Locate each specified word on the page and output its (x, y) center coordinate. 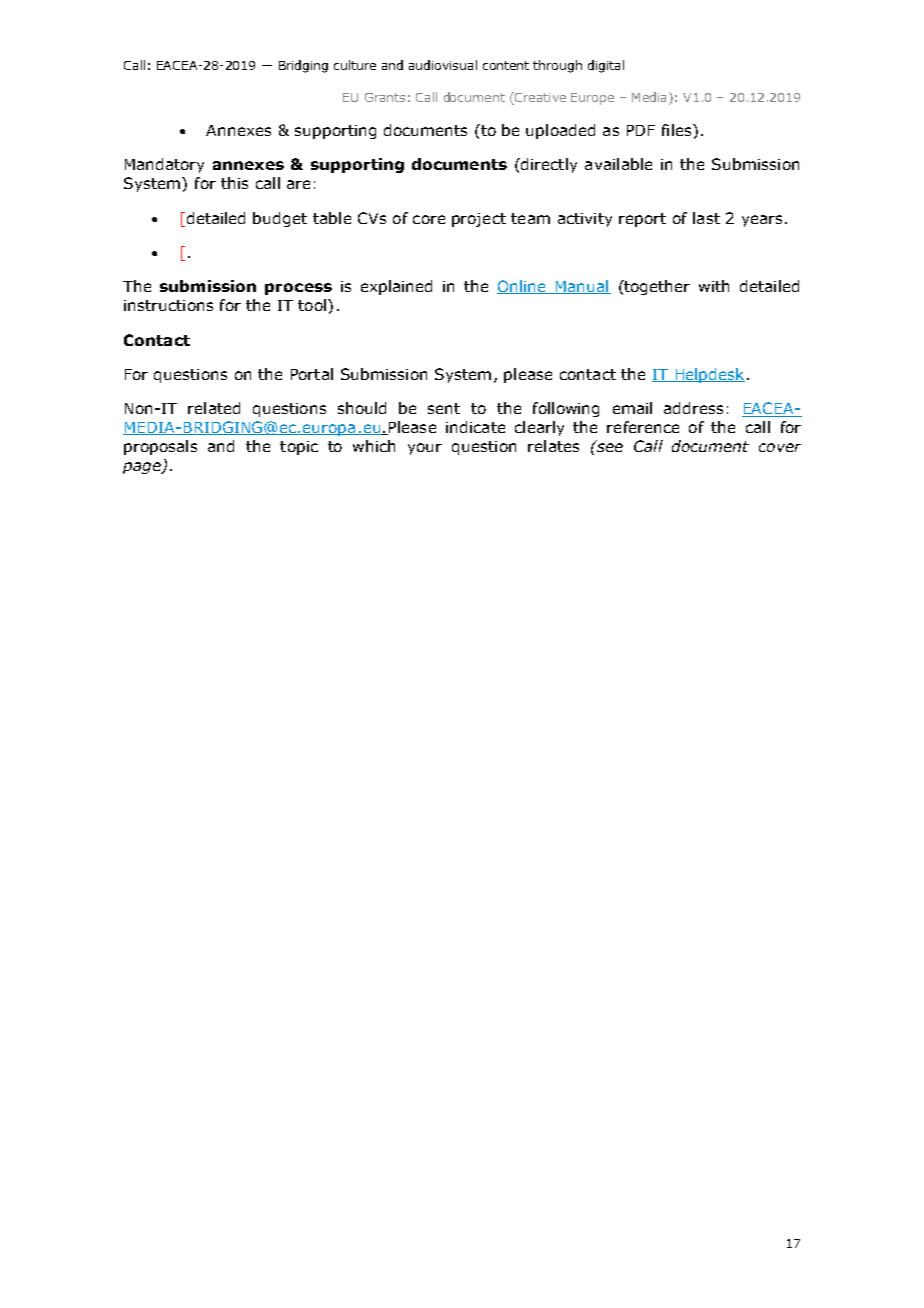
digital (606, 66)
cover (780, 447)
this (234, 183)
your (425, 449)
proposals (160, 447)
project (479, 220)
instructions (168, 305)
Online (522, 287)
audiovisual (443, 65)
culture (355, 65)
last (706, 218)
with (714, 286)
